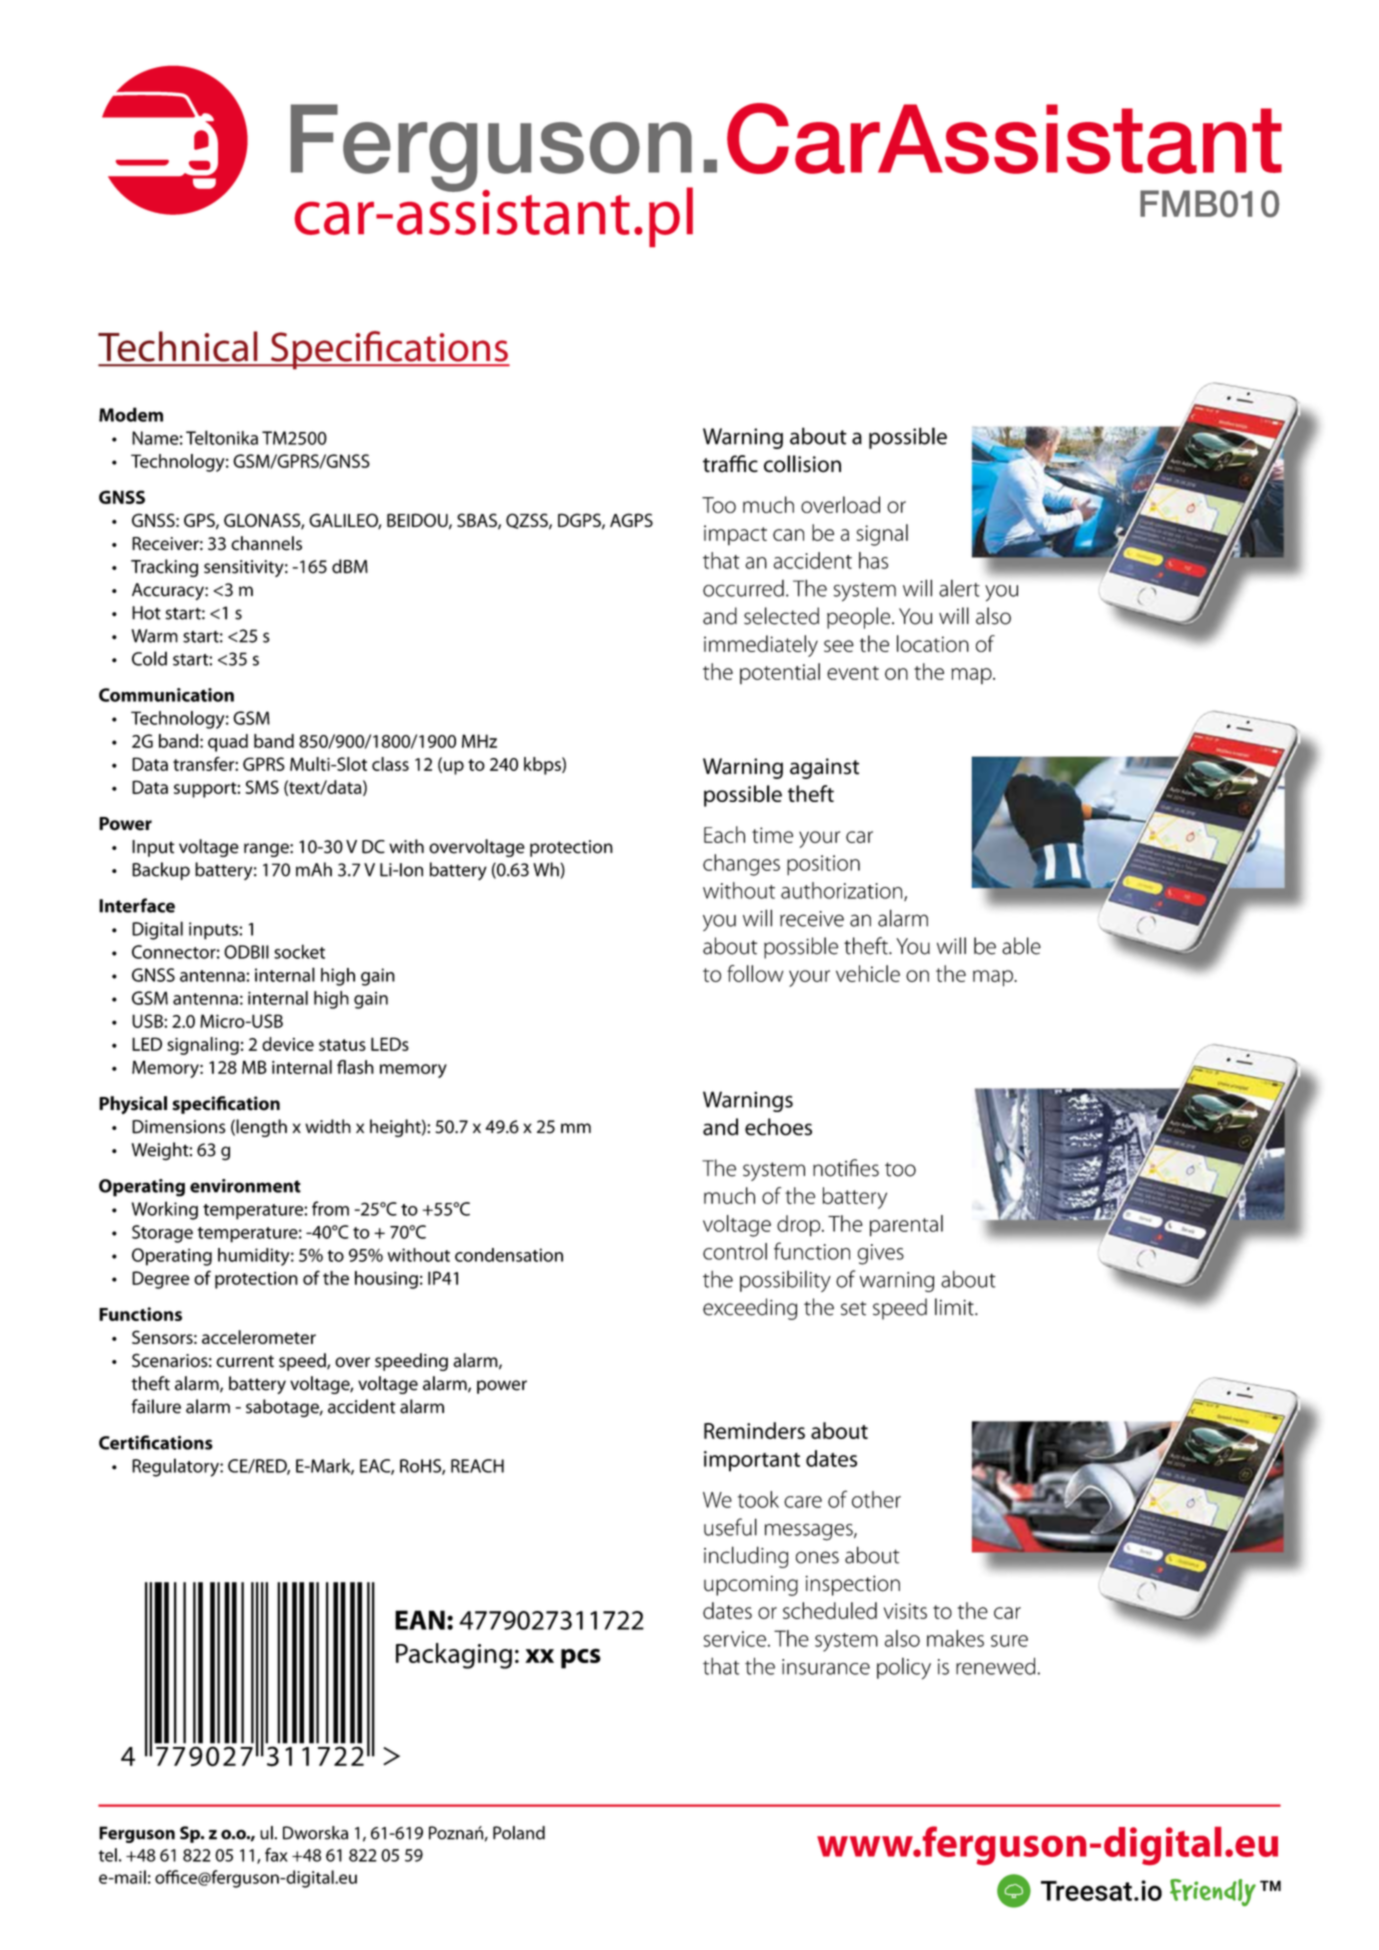  What do you see at coordinates (176, 1467) in the document?
I see `Regulatory` at bounding box center [176, 1467].
